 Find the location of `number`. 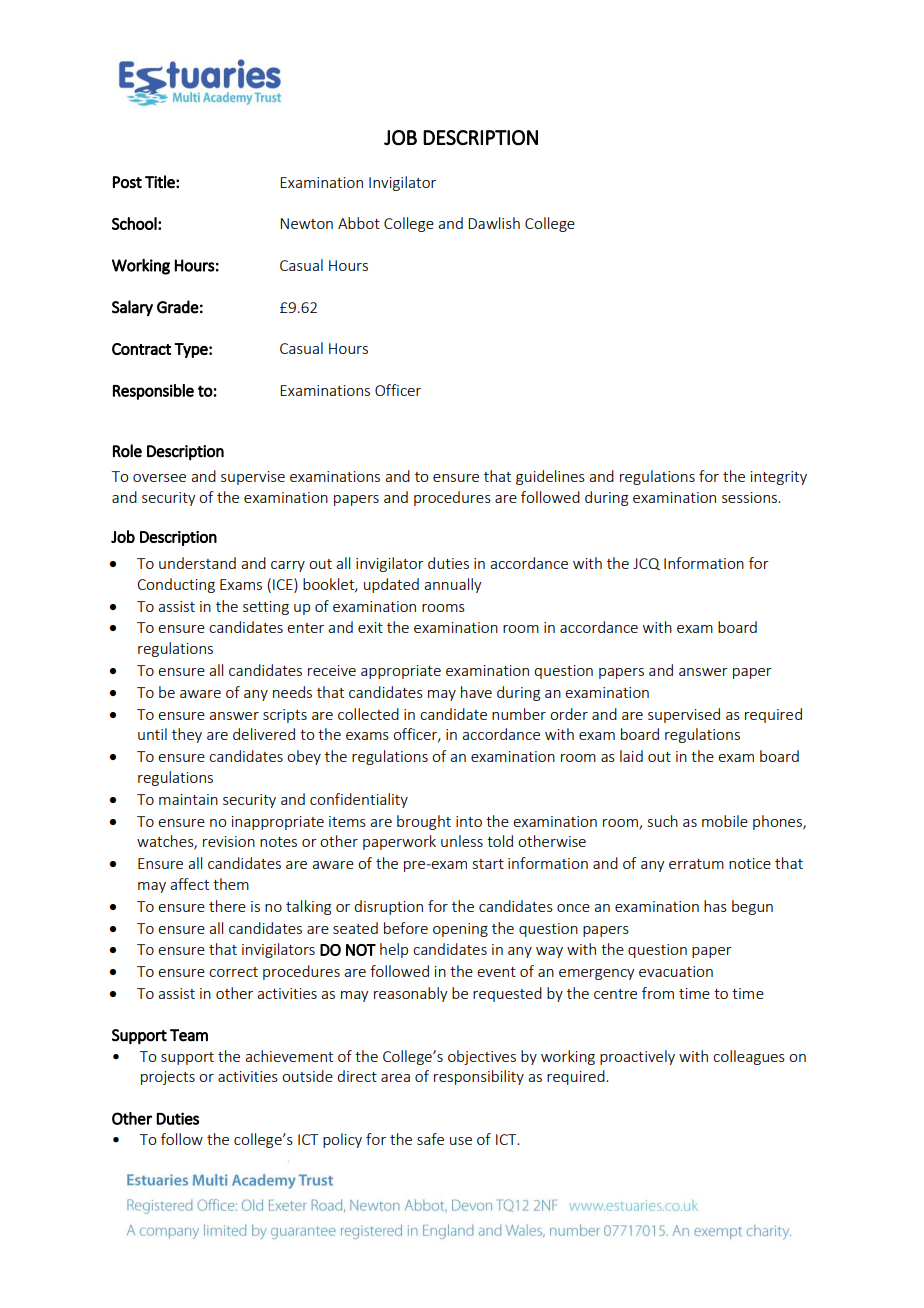

number is located at coordinates (519, 714).
